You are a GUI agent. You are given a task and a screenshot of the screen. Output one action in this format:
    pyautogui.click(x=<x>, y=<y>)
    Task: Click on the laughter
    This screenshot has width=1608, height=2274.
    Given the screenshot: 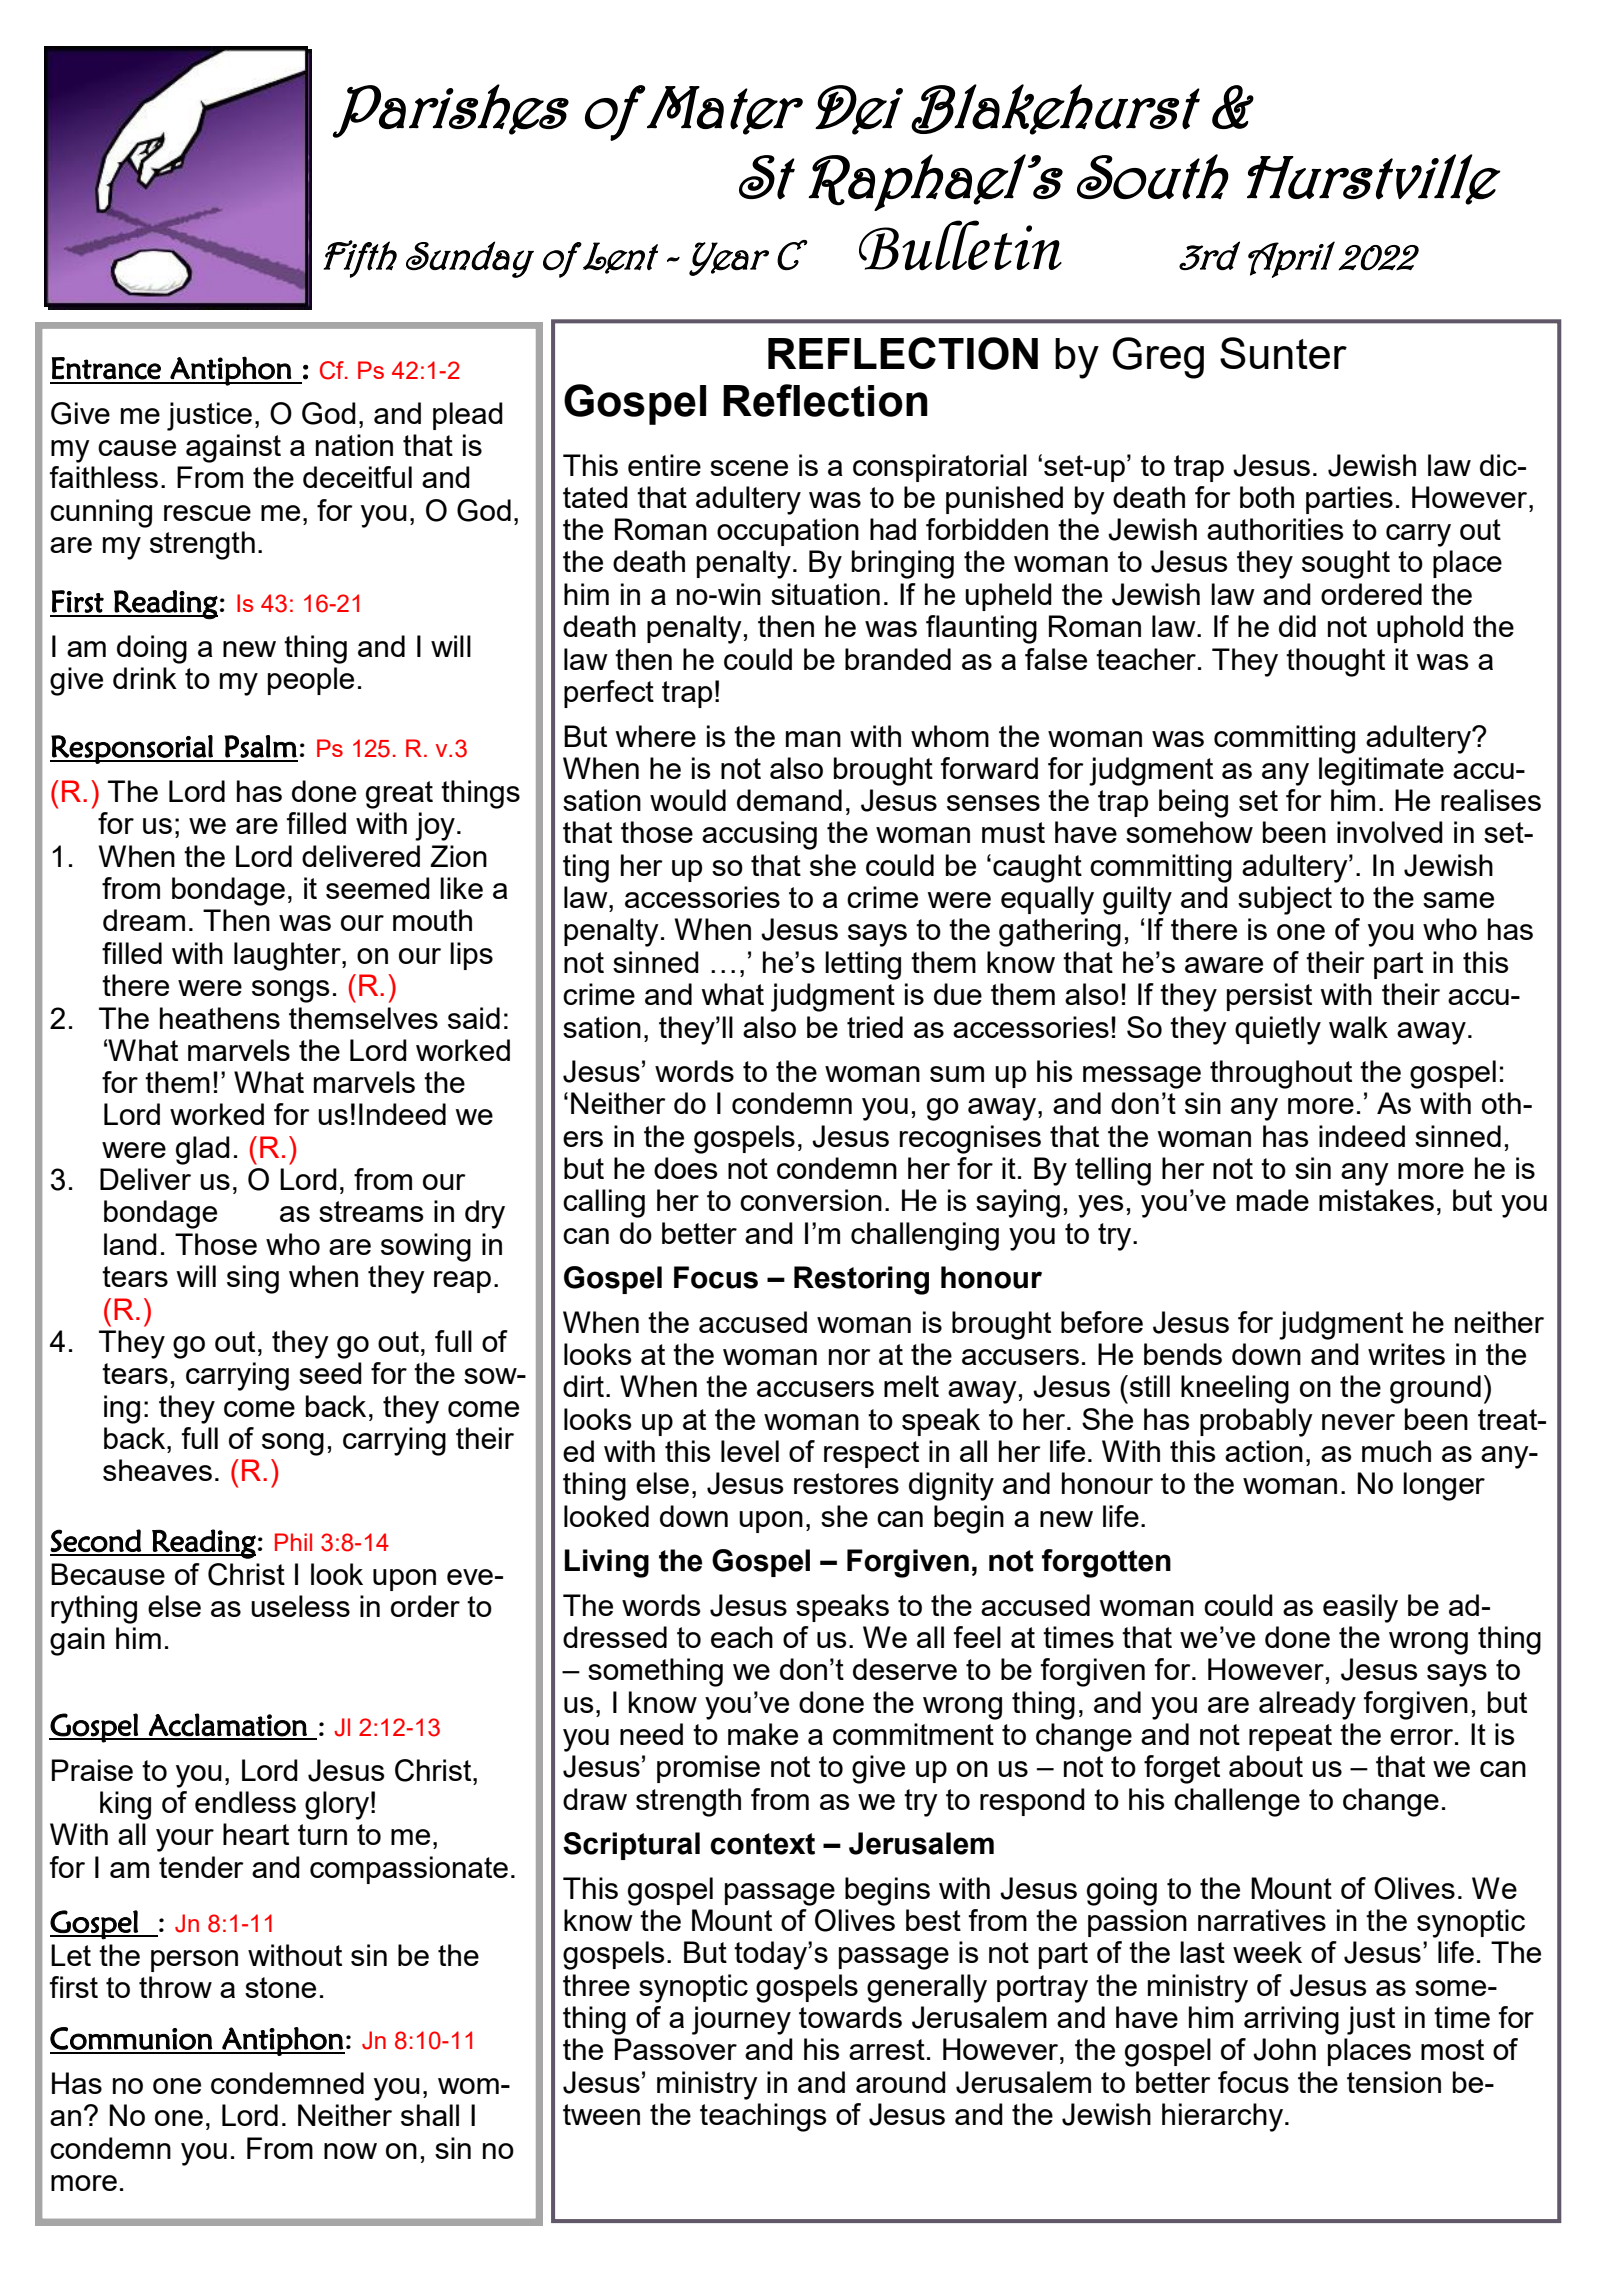 What is the action you would take?
    pyautogui.click(x=288, y=956)
